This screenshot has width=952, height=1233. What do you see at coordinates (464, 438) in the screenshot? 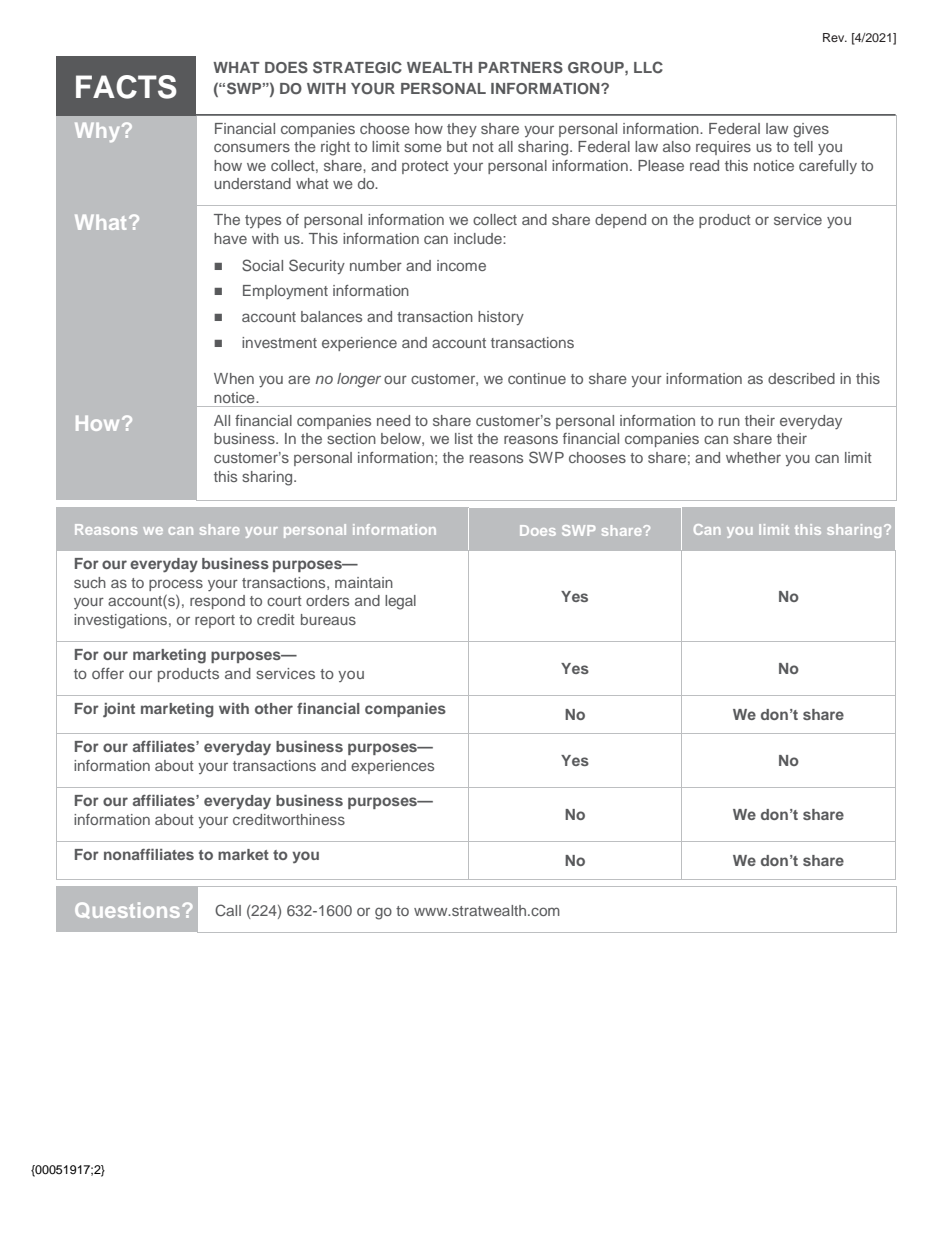
I see `list` at bounding box center [464, 438].
